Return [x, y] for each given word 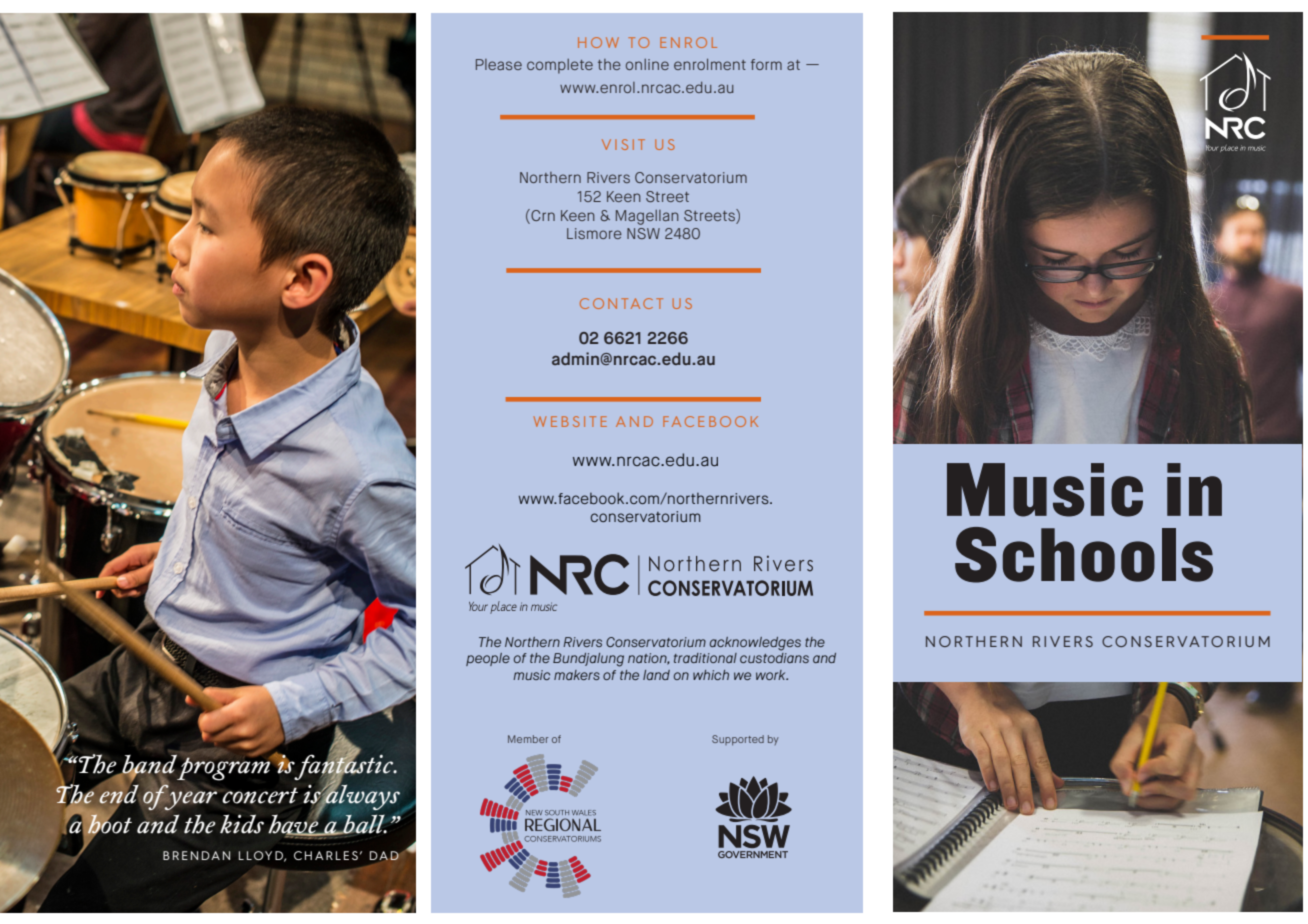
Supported [738, 740]
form [766, 64]
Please [499, 64]
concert [260, 795]
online [647, 64]
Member [528, 739]
